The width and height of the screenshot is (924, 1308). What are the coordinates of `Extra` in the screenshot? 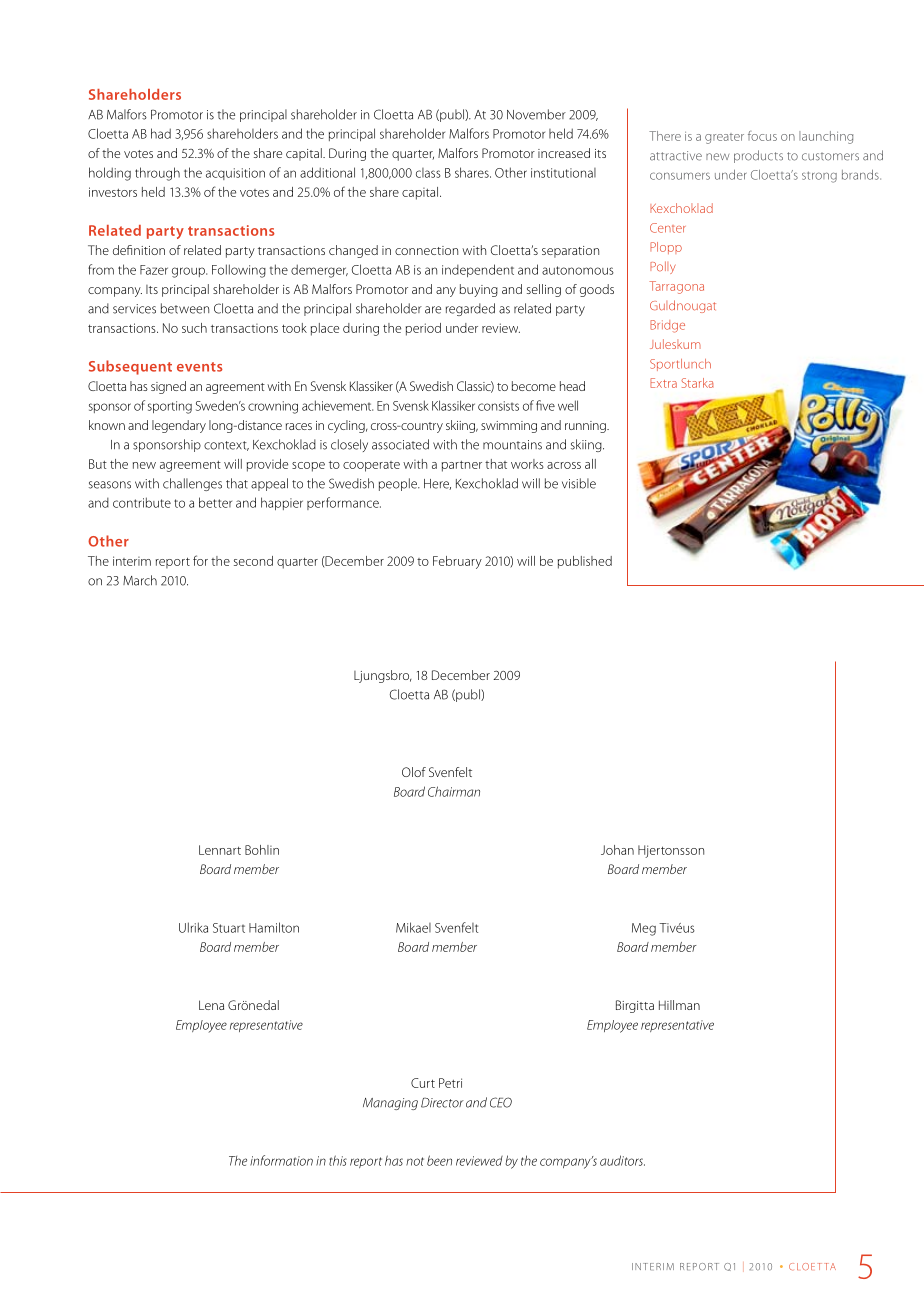 It's located at (663, 383).
